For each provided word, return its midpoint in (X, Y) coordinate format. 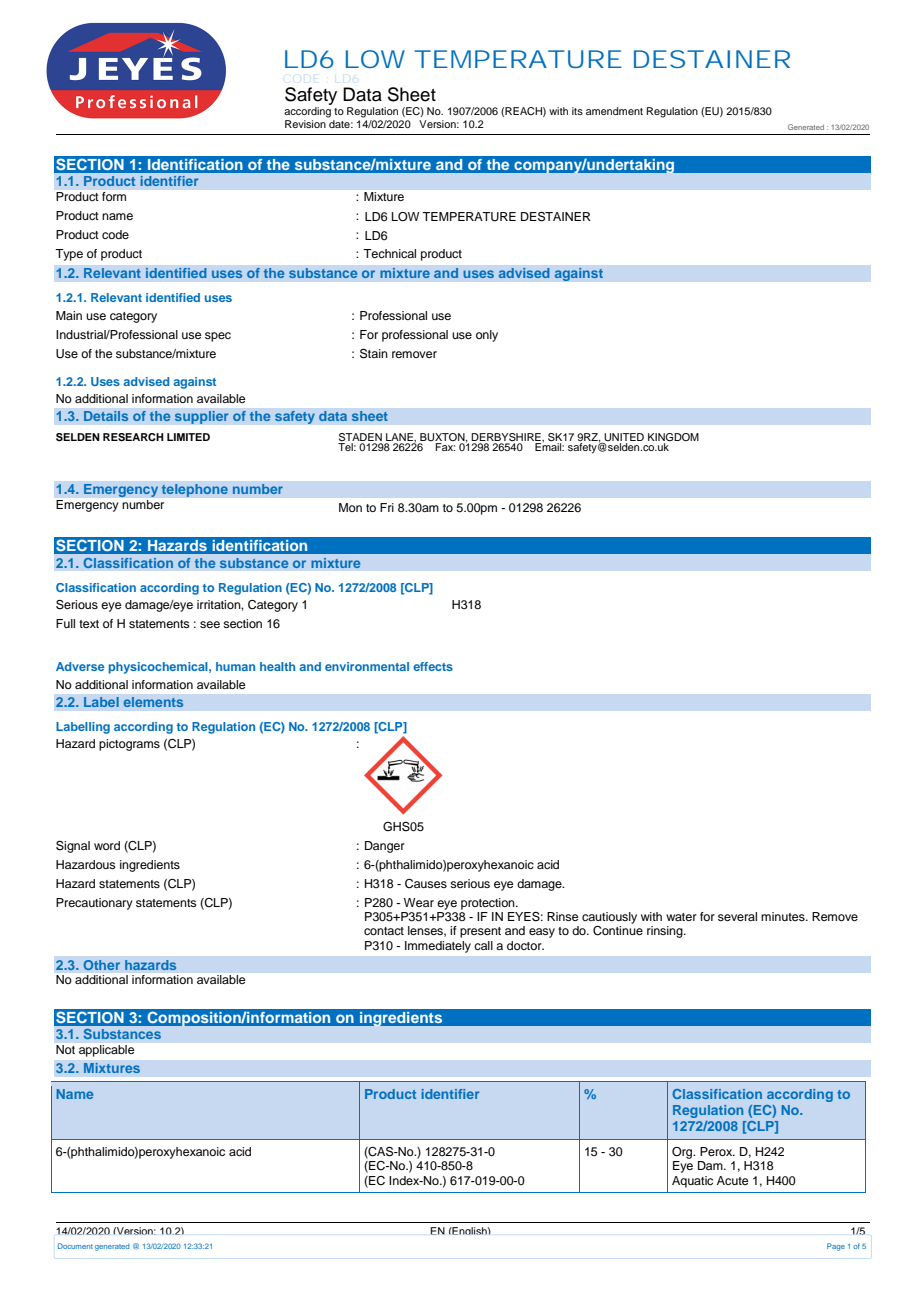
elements (153, 702)
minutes (784, 916)
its (577, 111)
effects (433, 666)
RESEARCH (133, 437)
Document (75, 1246)
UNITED (624, 437)
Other (101, 965)
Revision (306, 122)
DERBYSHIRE (507, 437)
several (737, 916)
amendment (614, 111)
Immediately (438, 947)
